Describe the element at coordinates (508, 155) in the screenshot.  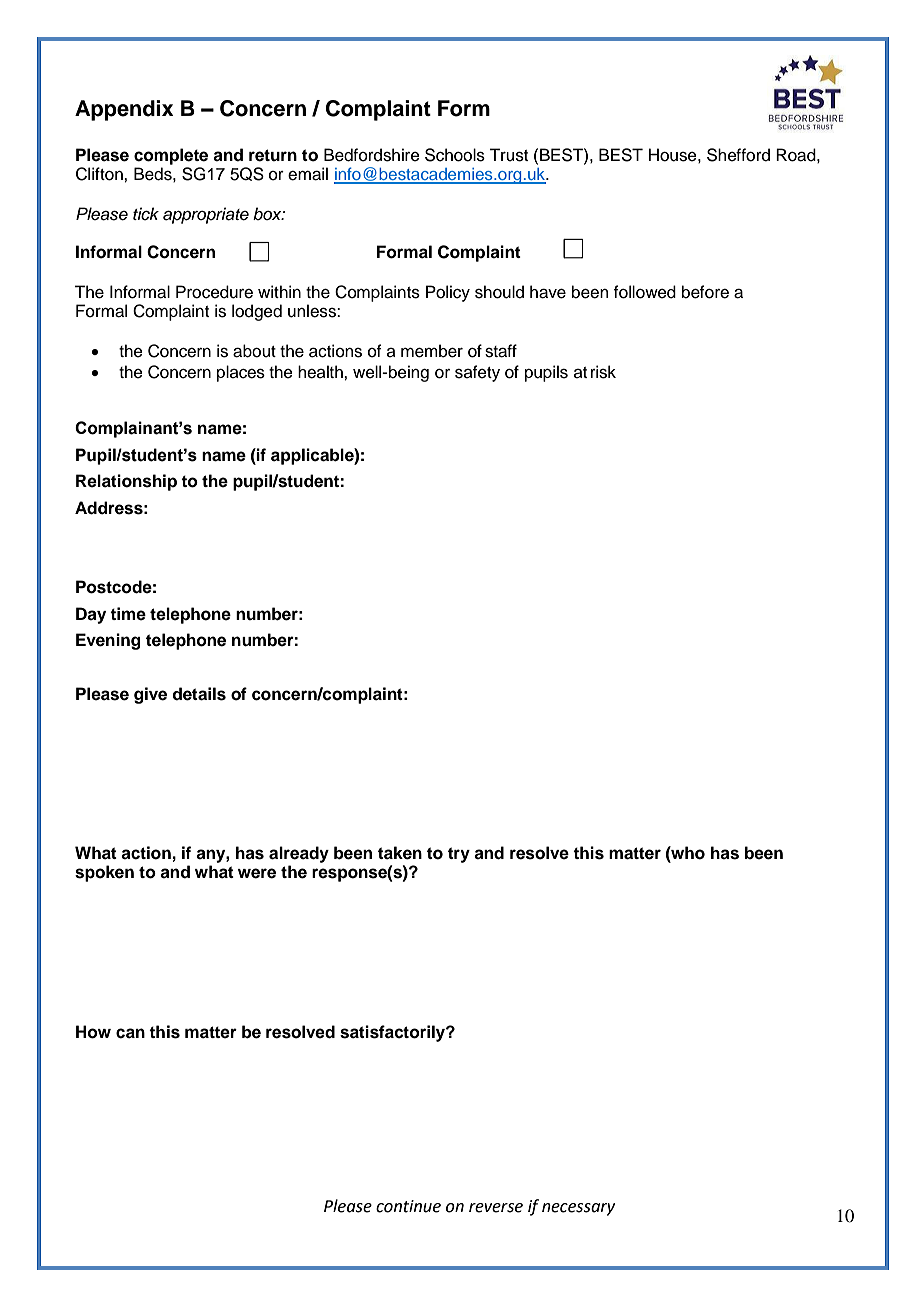
I see `Trust` at that location.
